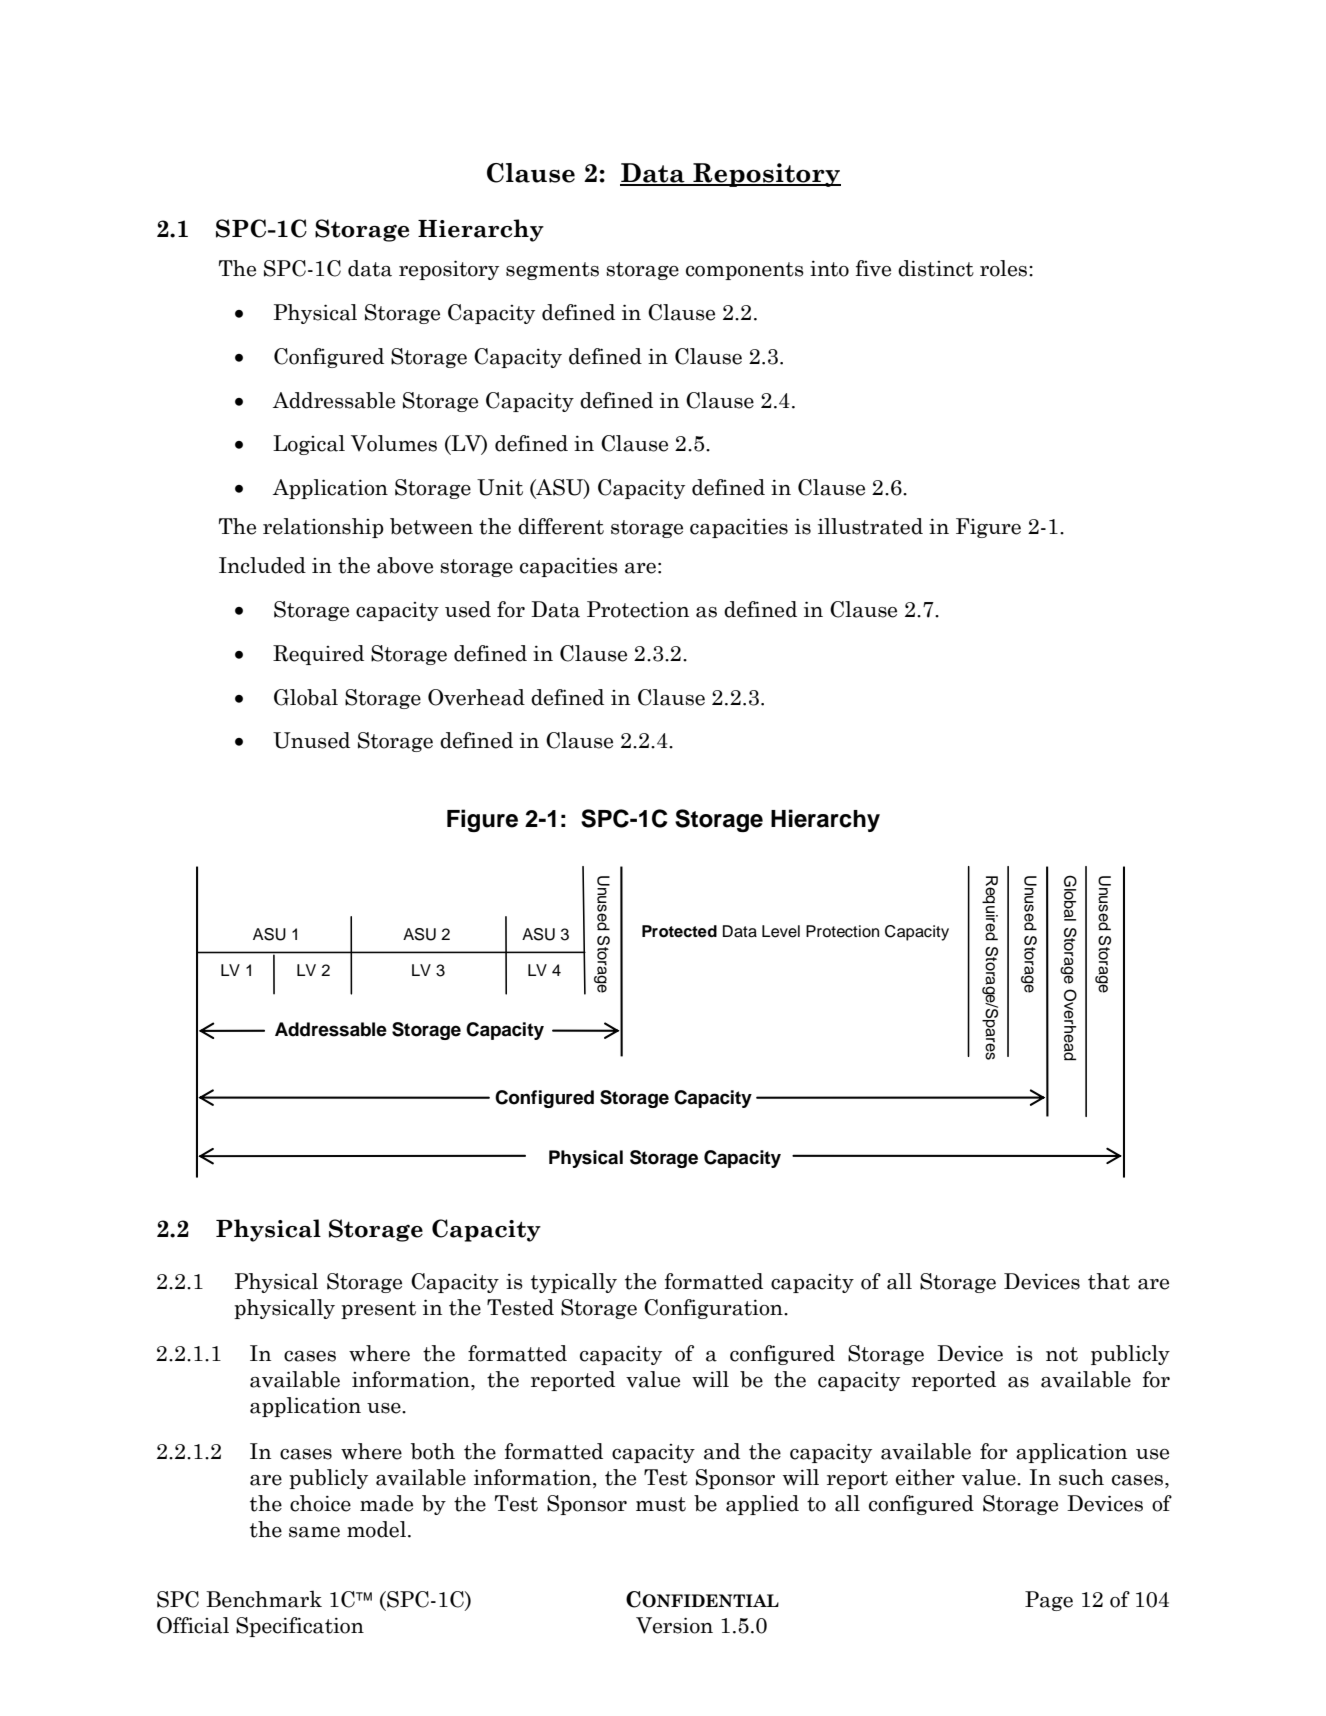  What do you see at coordinates (309, 445) in the screenshot?
I see `Logical` at bounding box center [309, 445].
